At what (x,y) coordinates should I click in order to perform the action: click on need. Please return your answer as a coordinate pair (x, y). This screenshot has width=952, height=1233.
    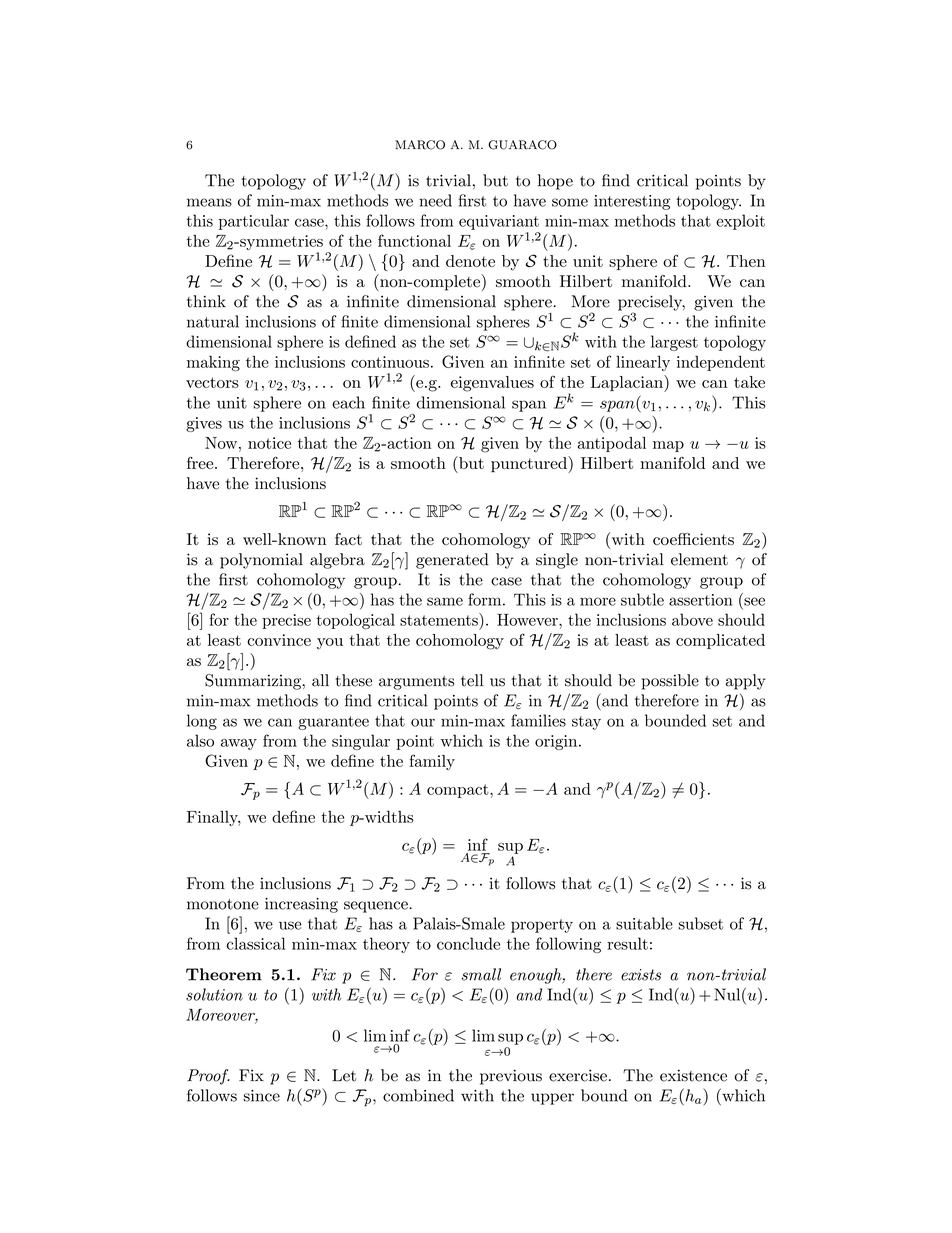
    Looking at the image, I should click on (435, 200).
